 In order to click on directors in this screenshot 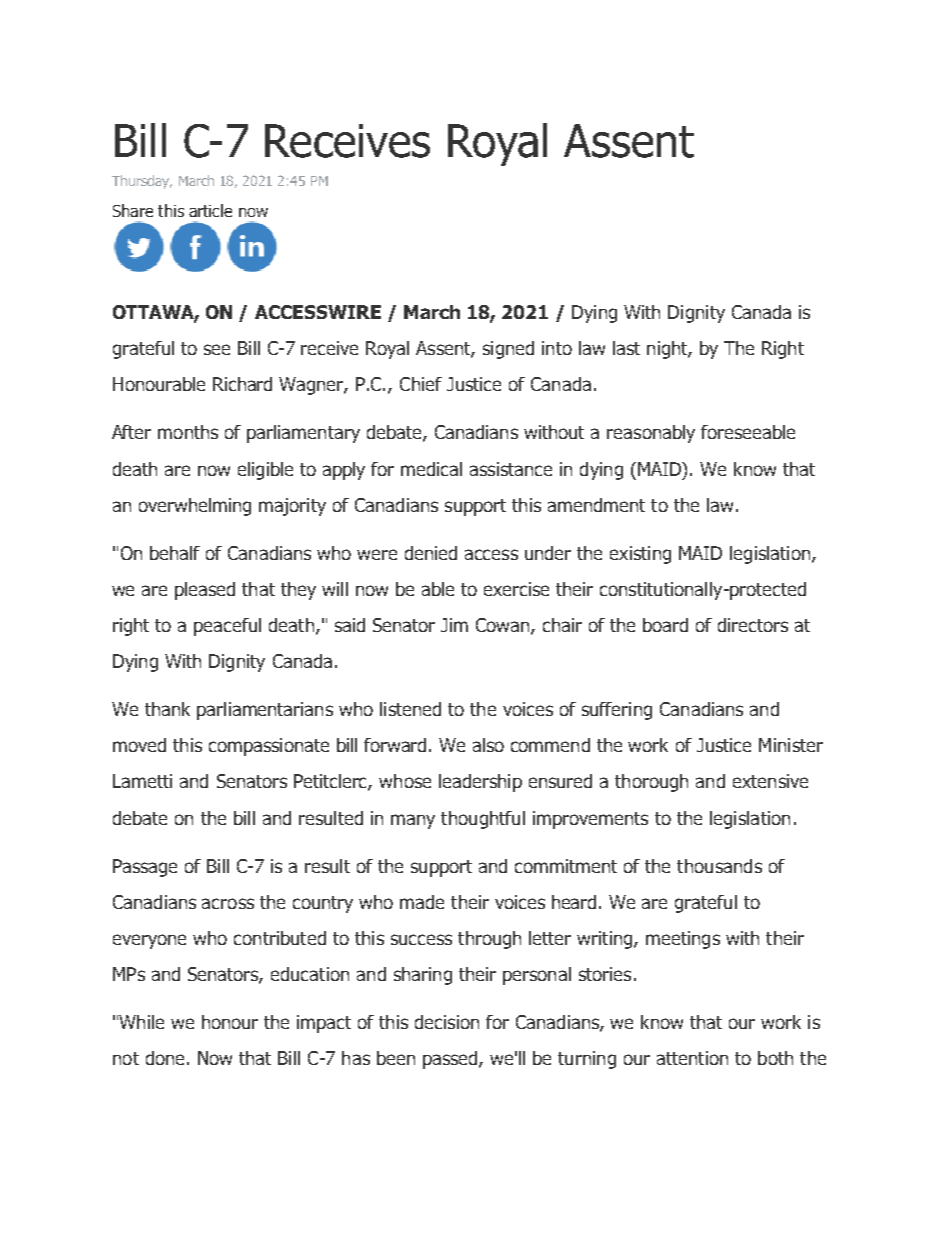, I will do `click(753, 625)`.
